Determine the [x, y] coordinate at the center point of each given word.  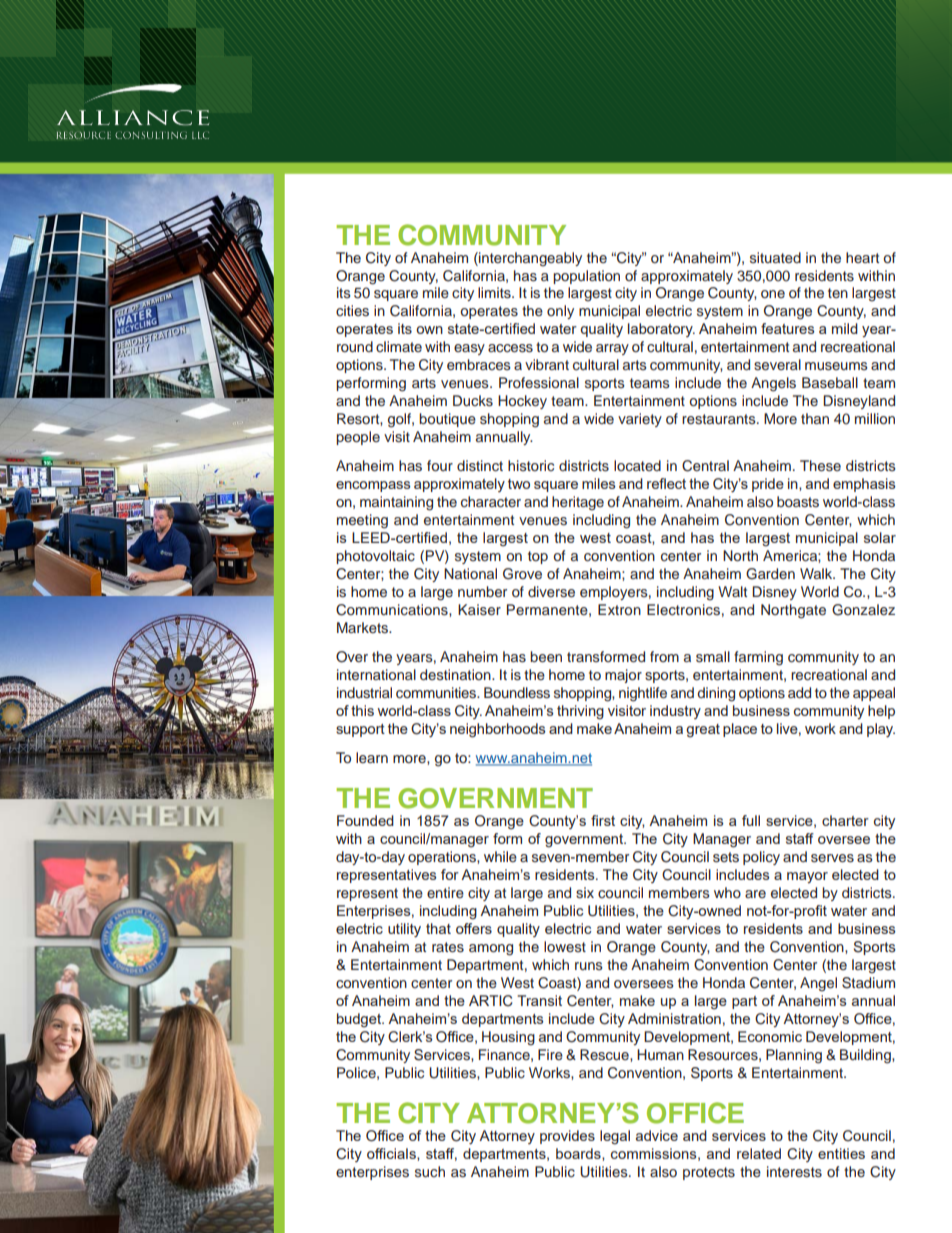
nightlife [643, 694]
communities [437, 693]
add [799, 692]
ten [838, 293]
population [586, 277]
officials [392, 1154]
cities [352, 311]
